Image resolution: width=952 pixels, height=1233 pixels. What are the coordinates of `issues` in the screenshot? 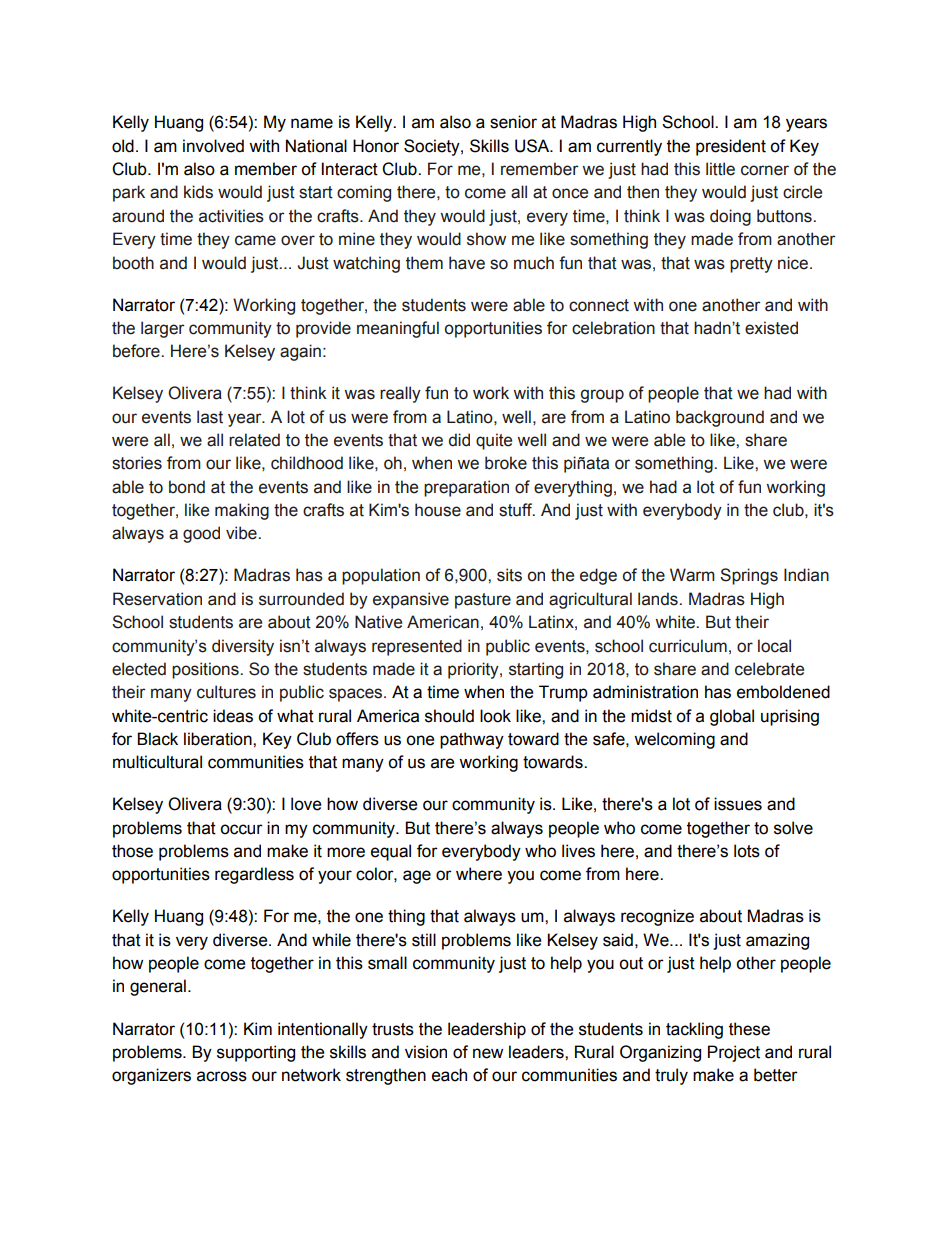 It's located at (738, 804).
